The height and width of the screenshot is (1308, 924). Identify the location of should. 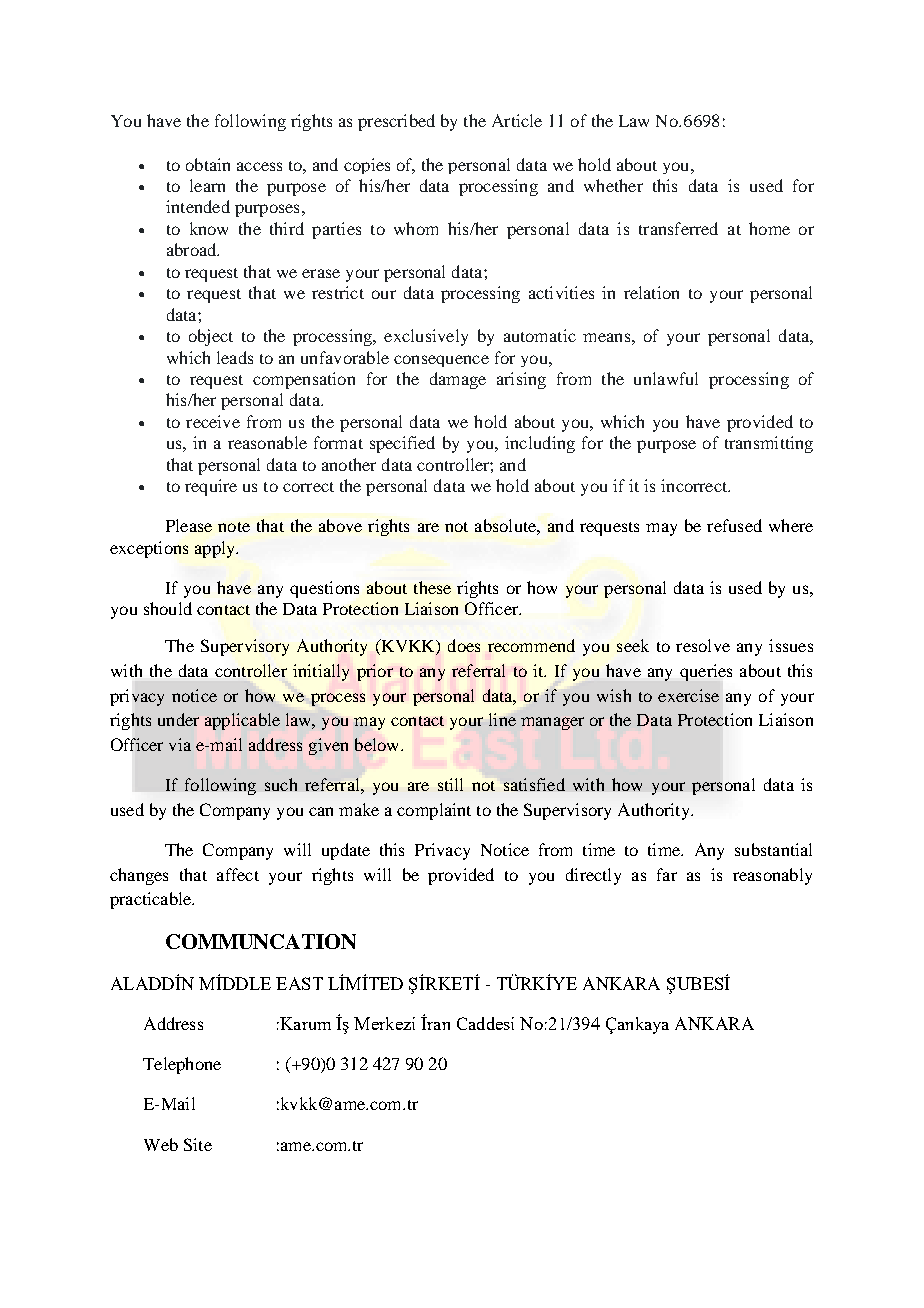
(168, 608).
